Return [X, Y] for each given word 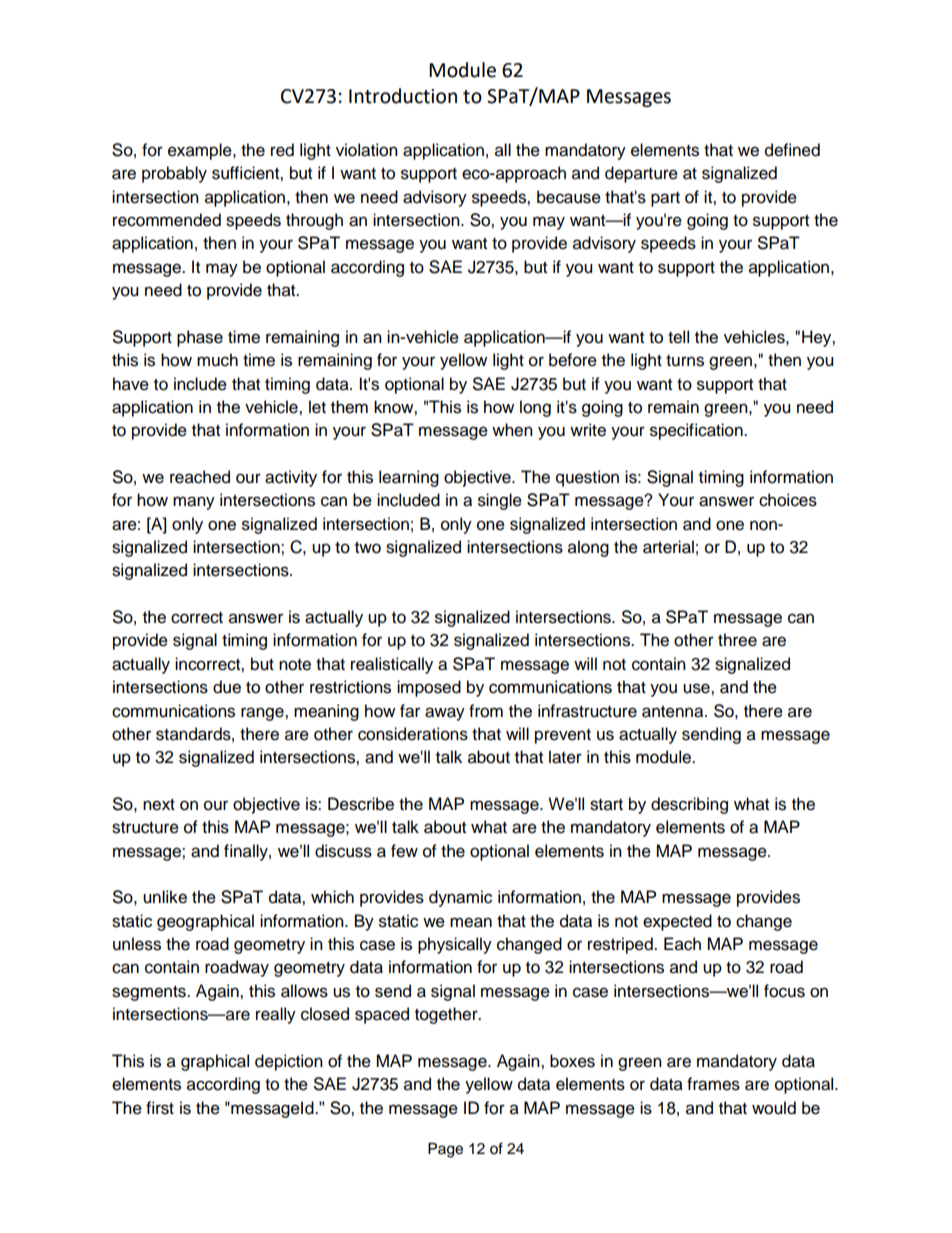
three [737, 640]
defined [792, 150]
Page [445, 1150]
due [227, 687]
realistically [392, 665]
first [160, 1108]
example [201, 151]
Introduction [403, 96]
